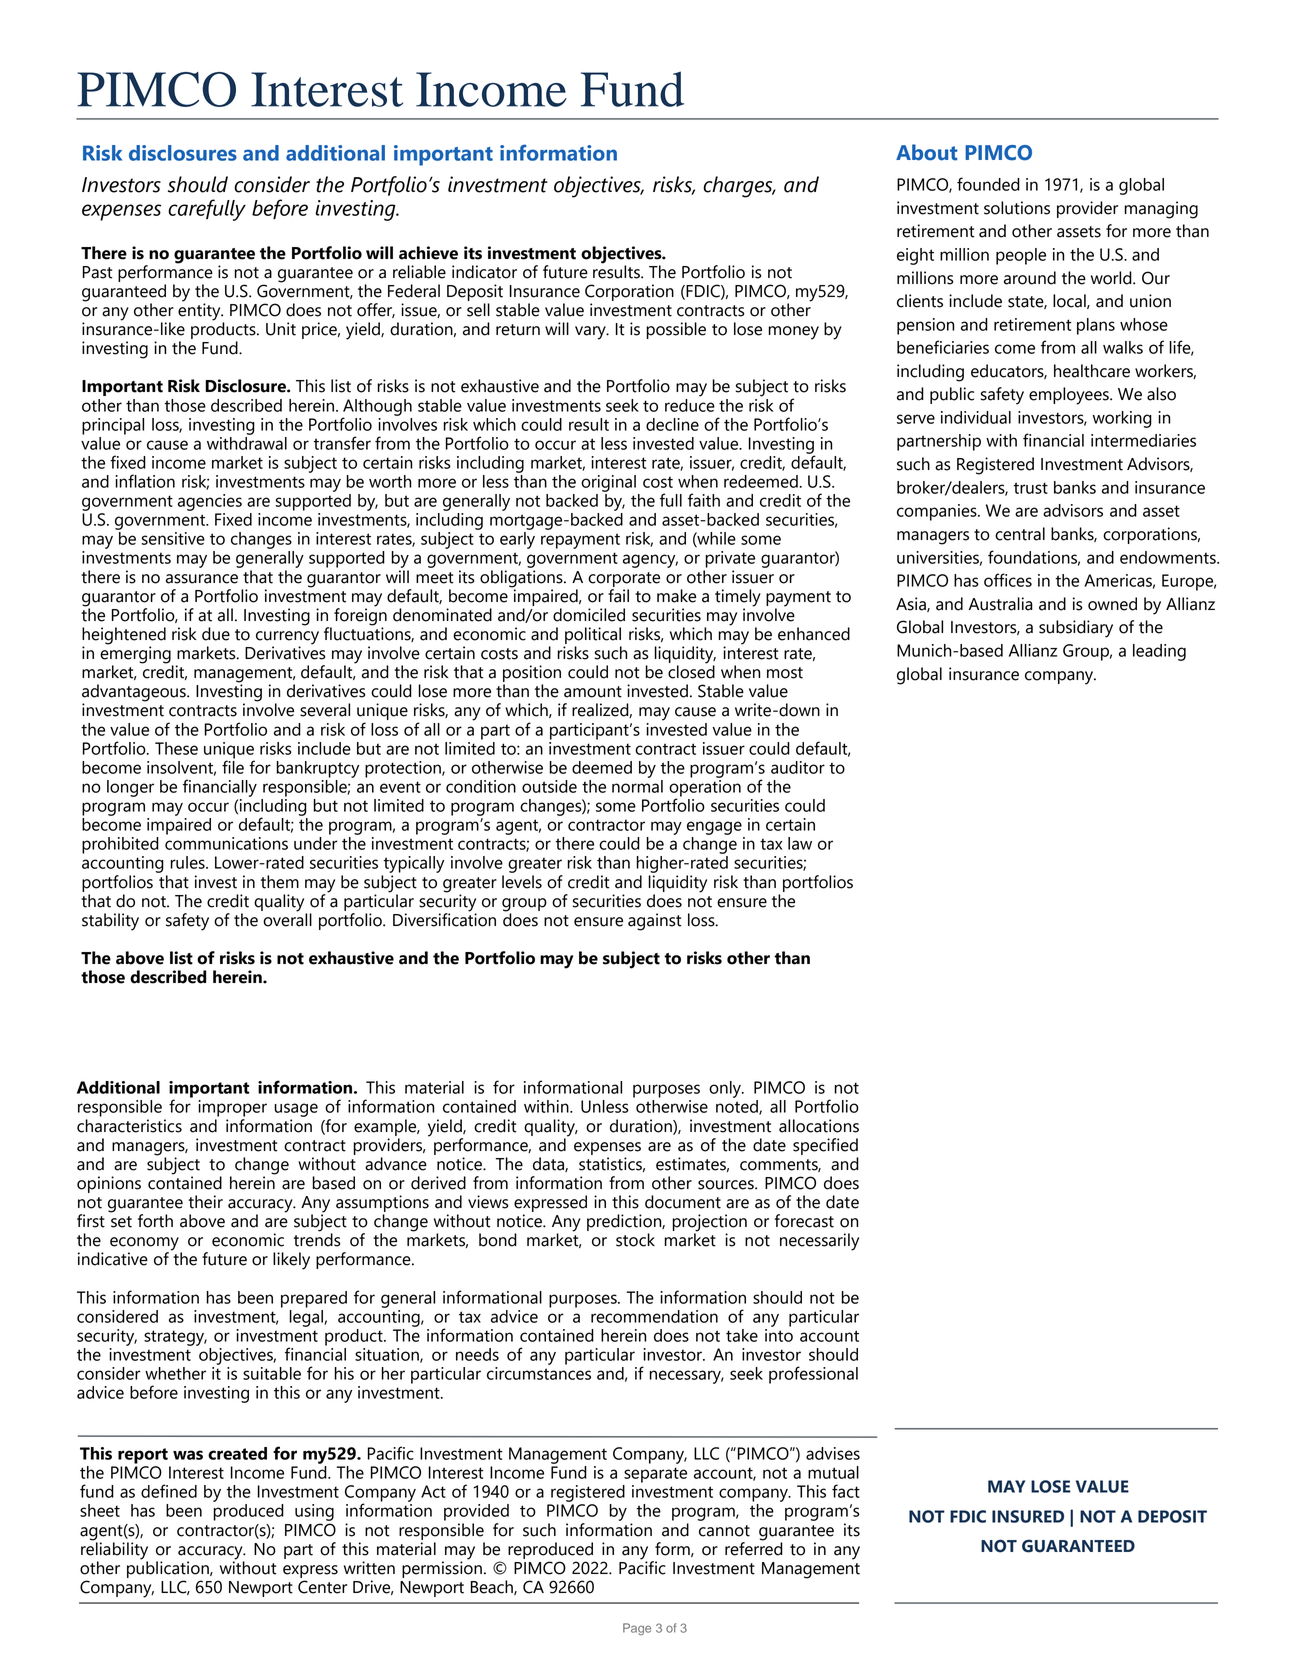 Image resolution: width=1296 pixels, height=1677 pixels. I want to click on Past, so click(98, 272).
